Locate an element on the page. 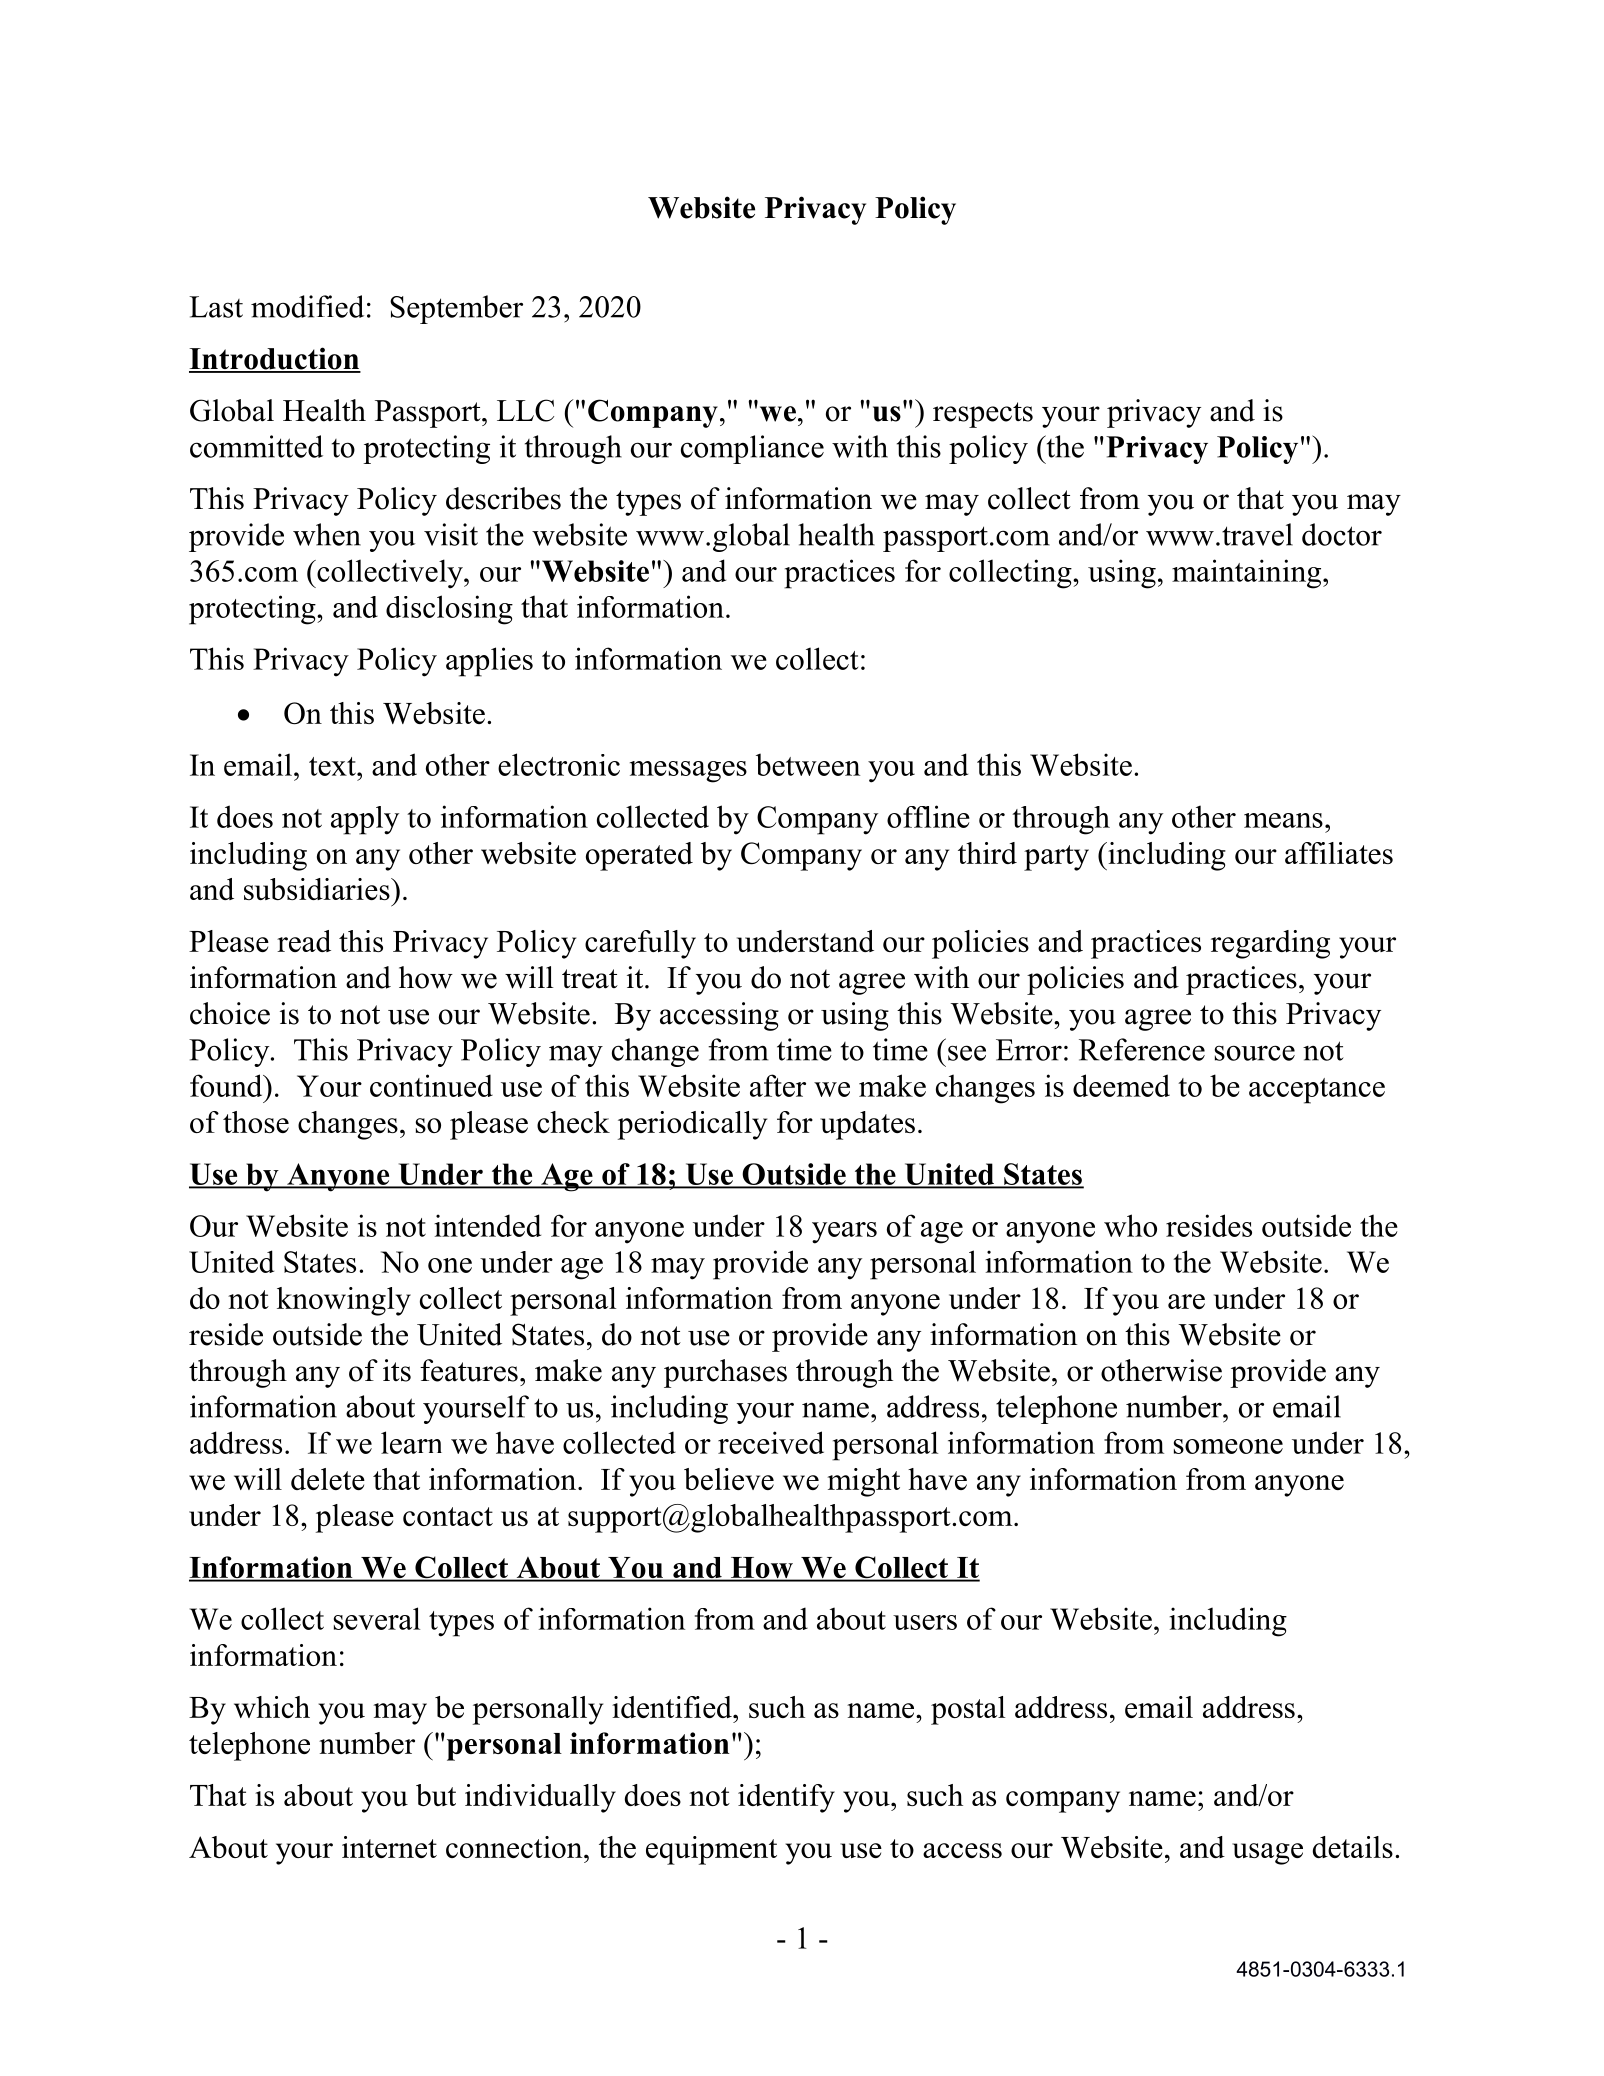 Image resolution: width=1604 pixels, height=2076 pixels. knowingly is located at coordinates (344, 1301).
